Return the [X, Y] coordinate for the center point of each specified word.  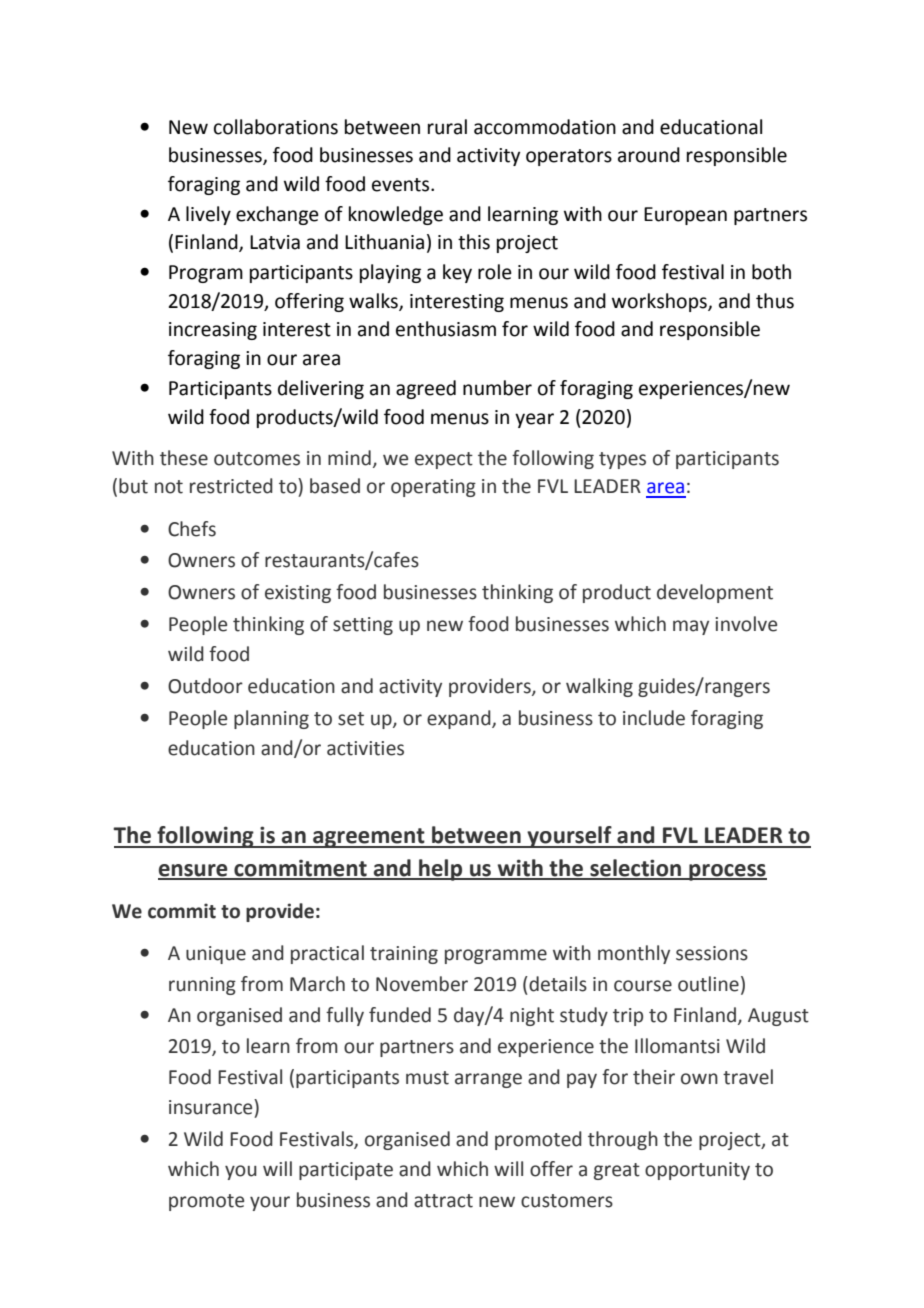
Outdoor [205, 686]
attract [443, 1201]
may [691, 627]
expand [460, 719]
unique [216, 955]
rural [447, 127]
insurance [212, 1107]
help [441, 870]
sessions [712, 953]
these [184, 458]
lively [208, 215]
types [622, 460]
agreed [426, 389]
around [649, 155]
